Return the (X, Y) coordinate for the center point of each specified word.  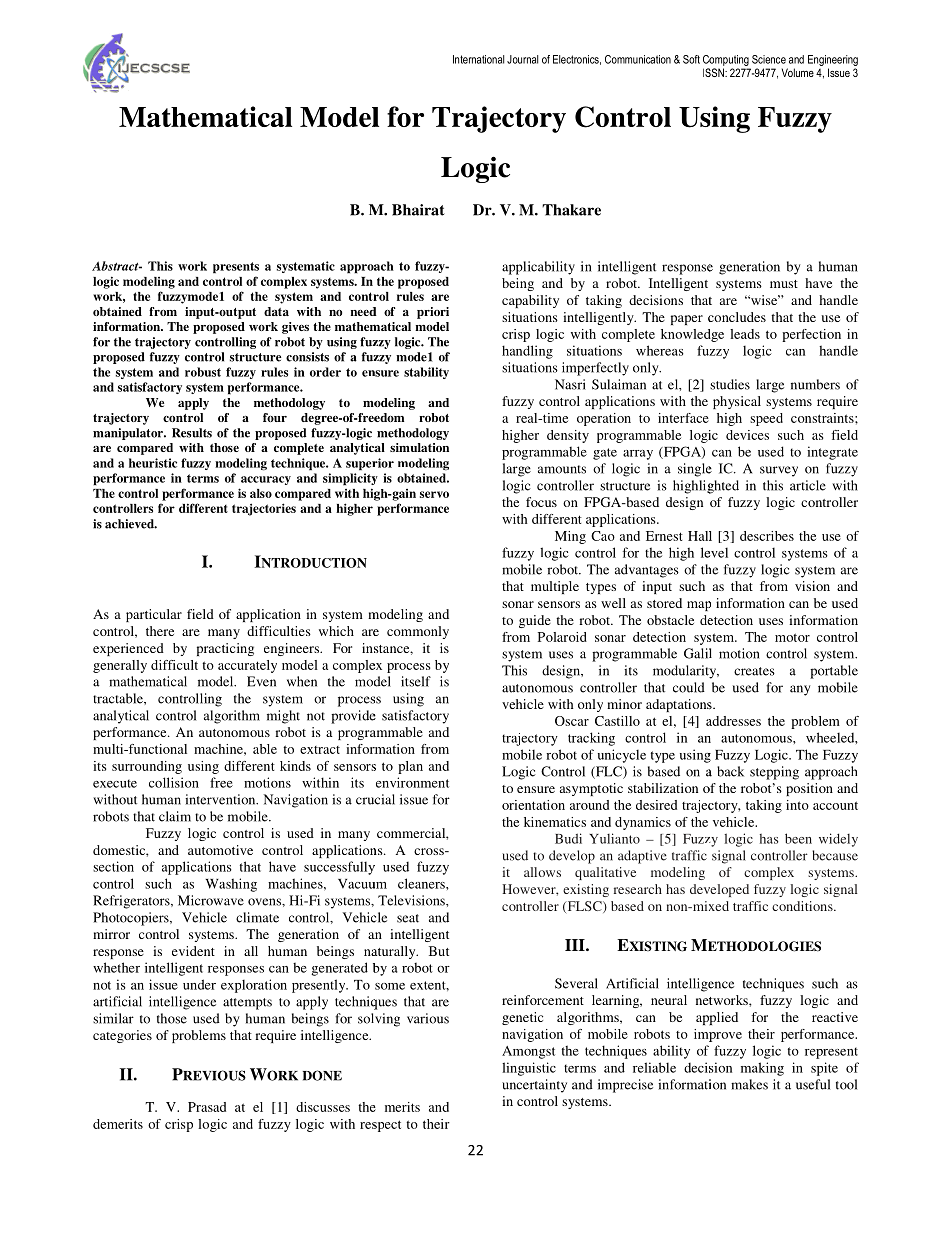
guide (535, 621)
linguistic (529, 1069)
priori (433, 313)
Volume (798, 72)
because (835, 855)
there (160, 631)
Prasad (207, 1107)
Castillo (617, 721)
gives (295, 328)
